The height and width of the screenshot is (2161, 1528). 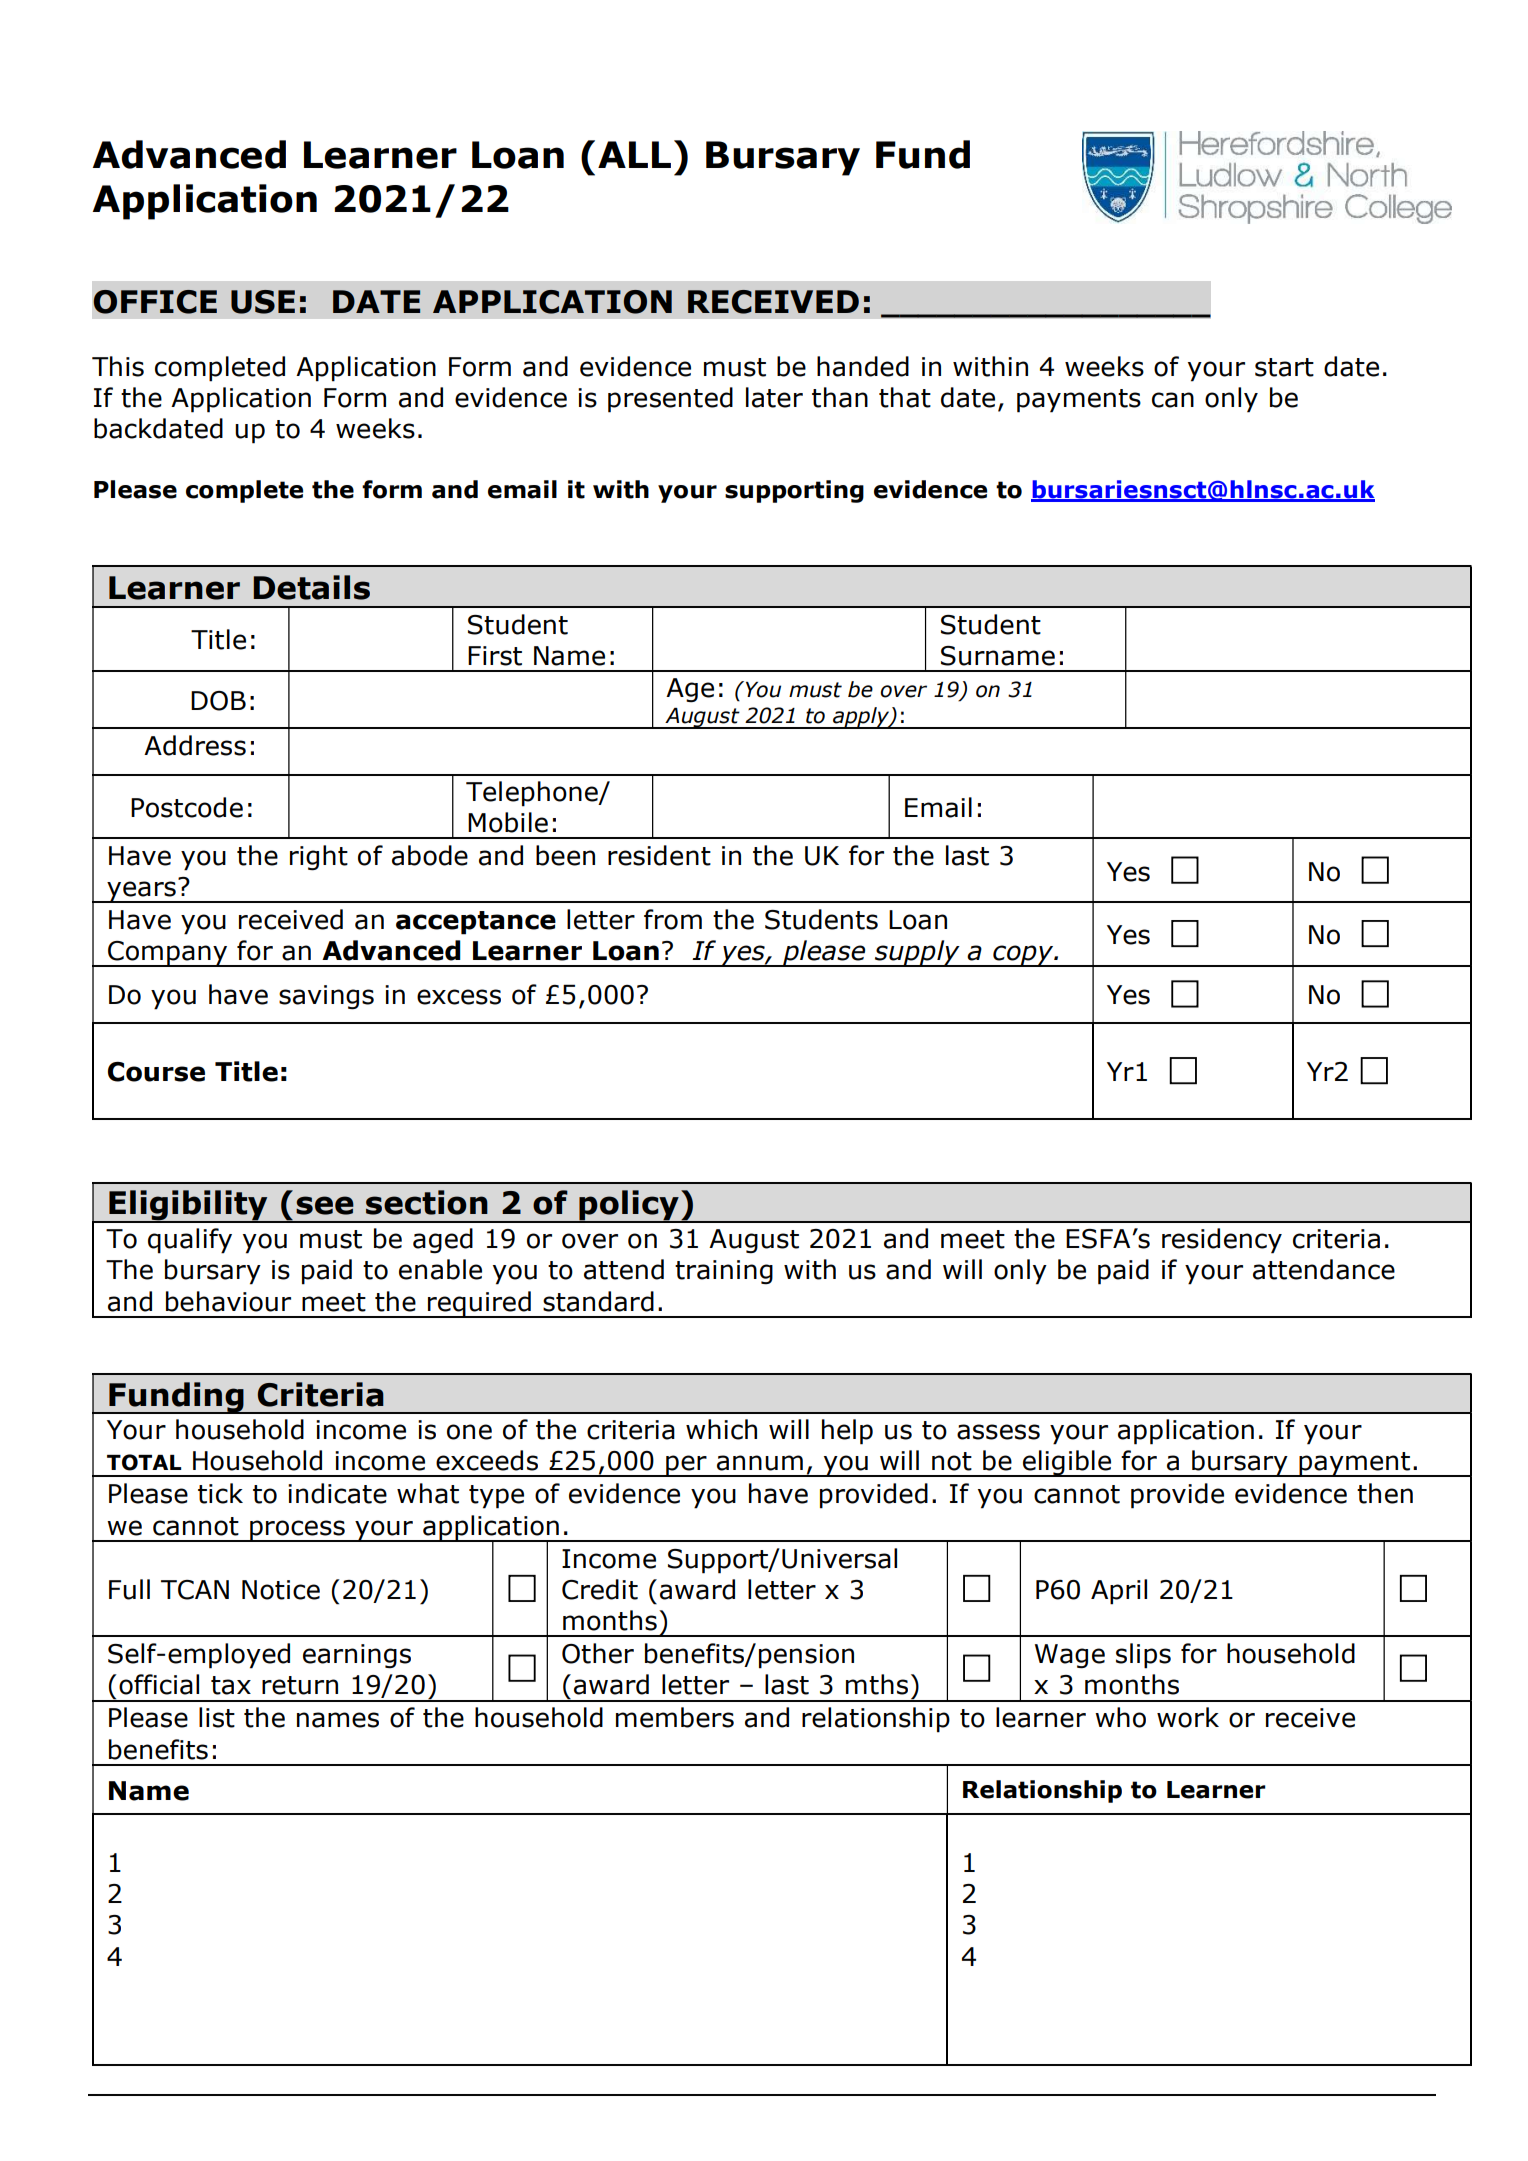 What do you see at coordinates (1284, 367) in the screenshot?
I see `start` at bounding box center [1284, 367].
